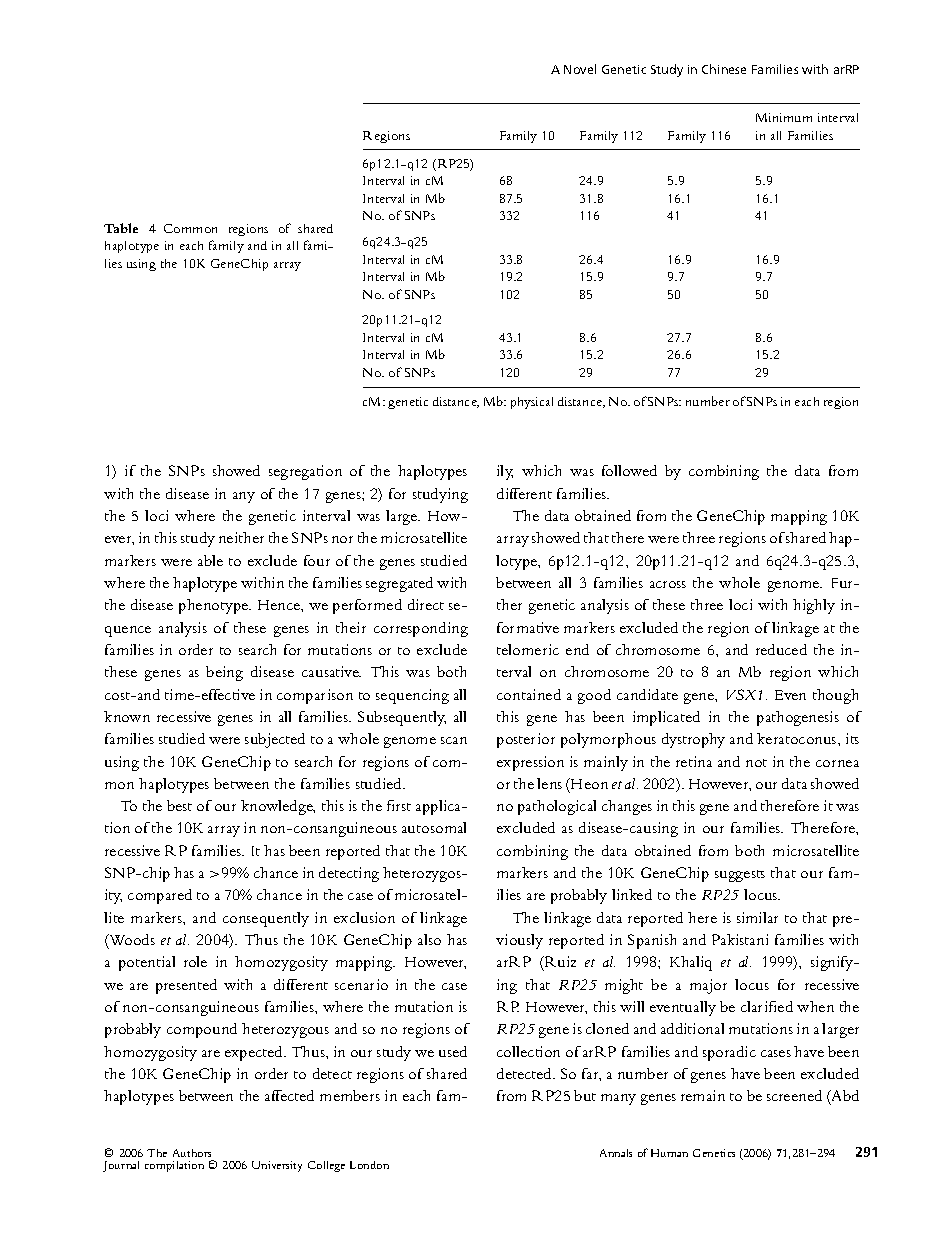 The image size is (952, 1252). Describe the element at coordinates (192, 1153) in the screenshot. I see `Authors` at that location.
